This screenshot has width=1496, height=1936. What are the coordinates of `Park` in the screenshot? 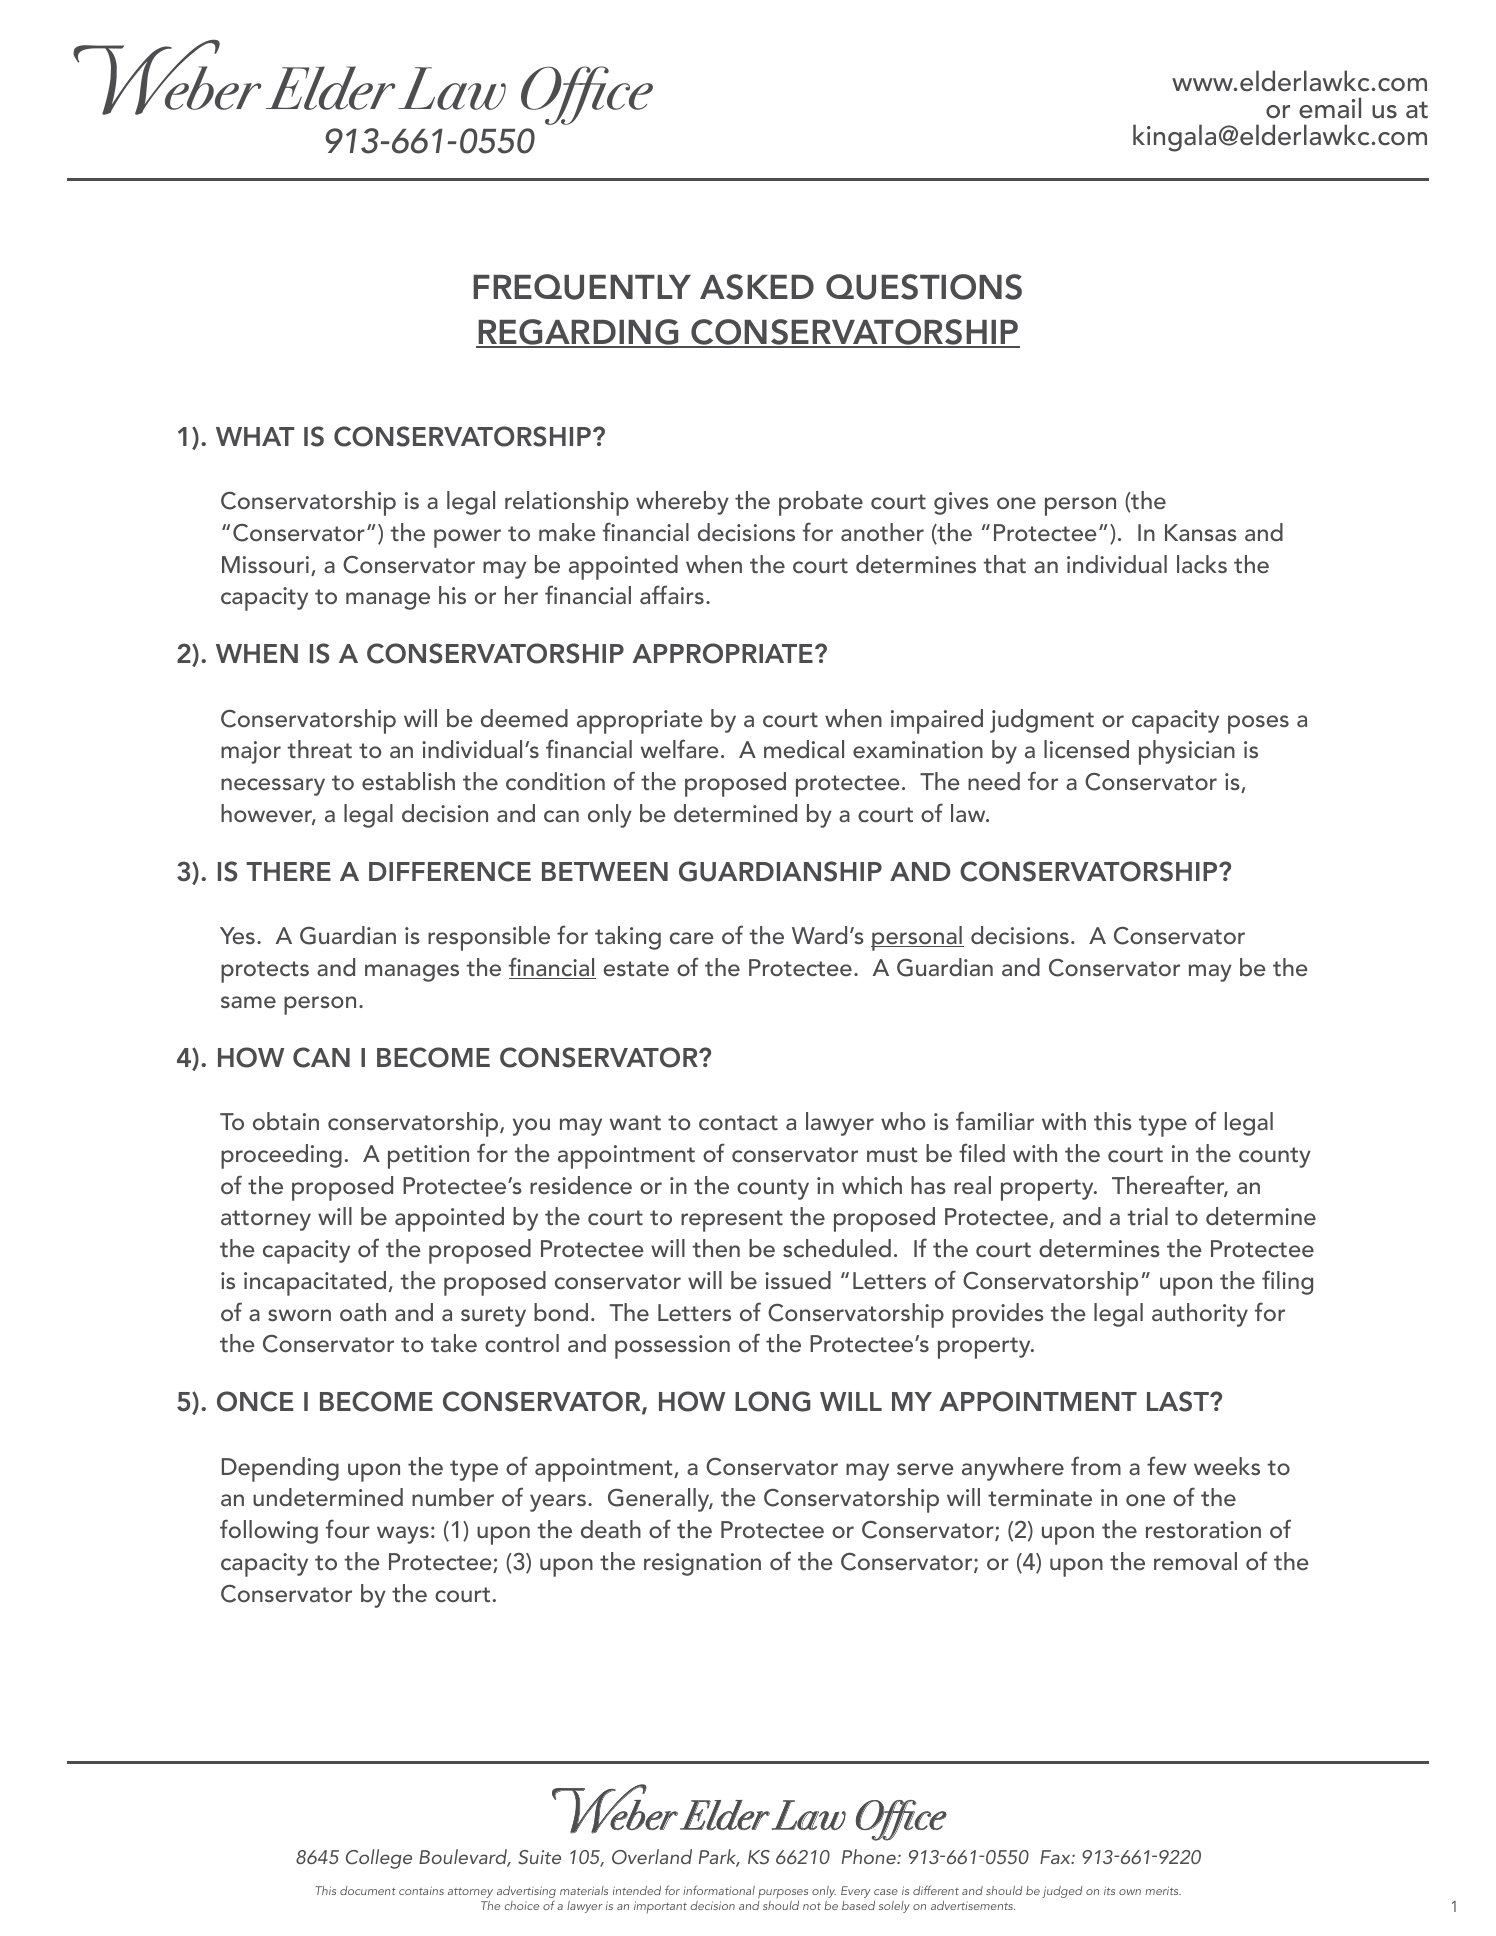 It's located at (719, 1858).
